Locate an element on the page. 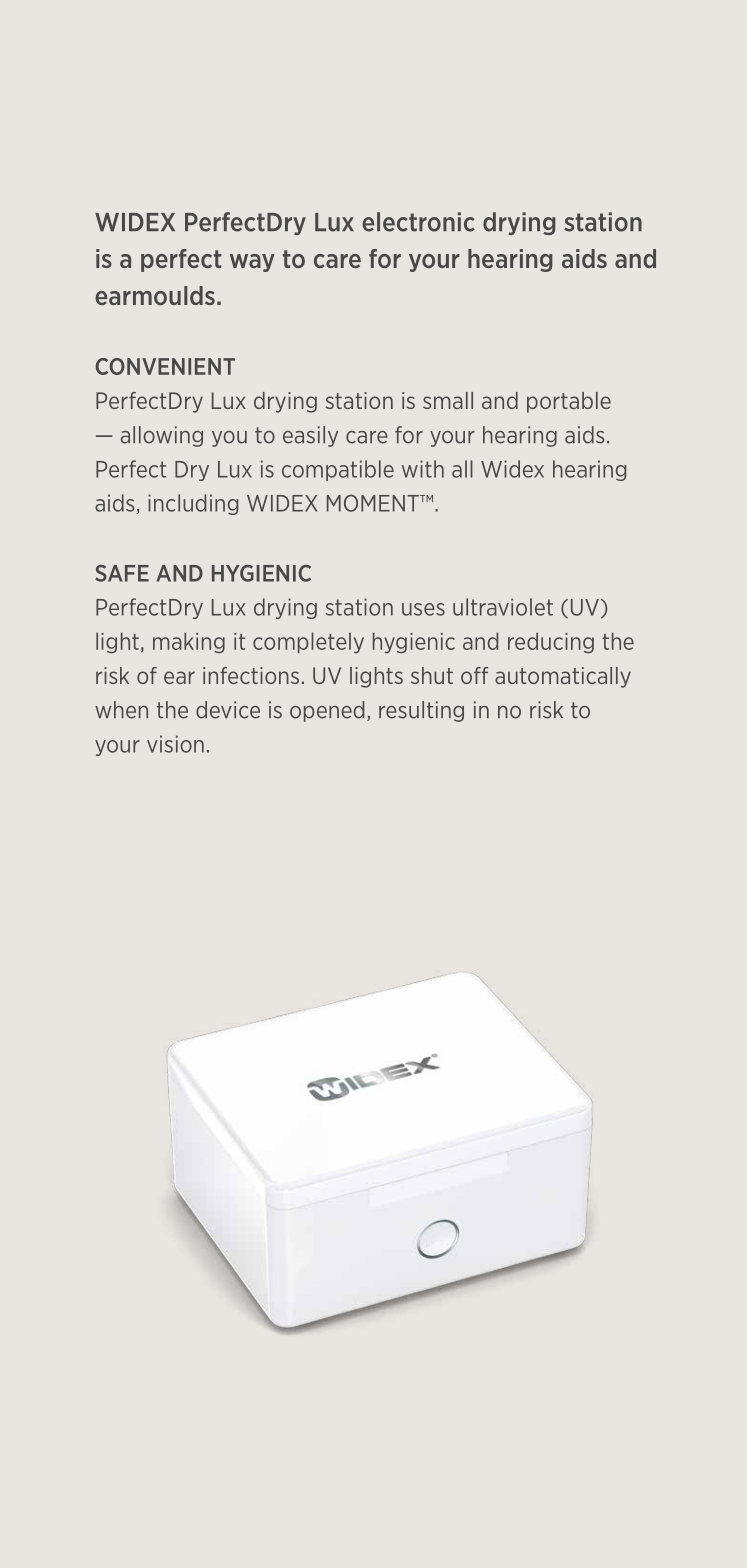 The image size is (747, 1568). uses is located at coordinates (423, 609).
